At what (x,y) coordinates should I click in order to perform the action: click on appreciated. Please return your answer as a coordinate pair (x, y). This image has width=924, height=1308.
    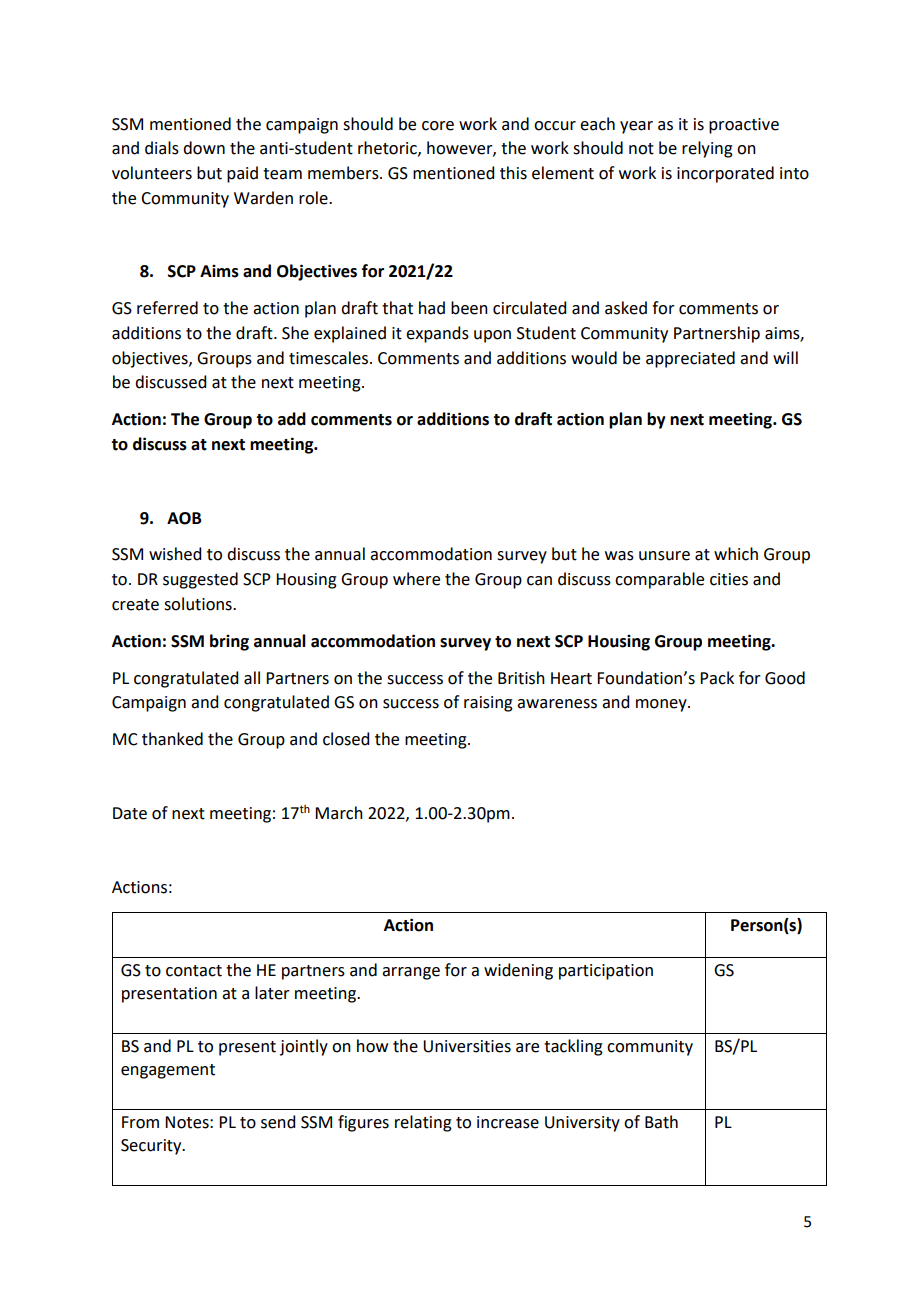
    Looking at the image, I should click on (690, 359).
